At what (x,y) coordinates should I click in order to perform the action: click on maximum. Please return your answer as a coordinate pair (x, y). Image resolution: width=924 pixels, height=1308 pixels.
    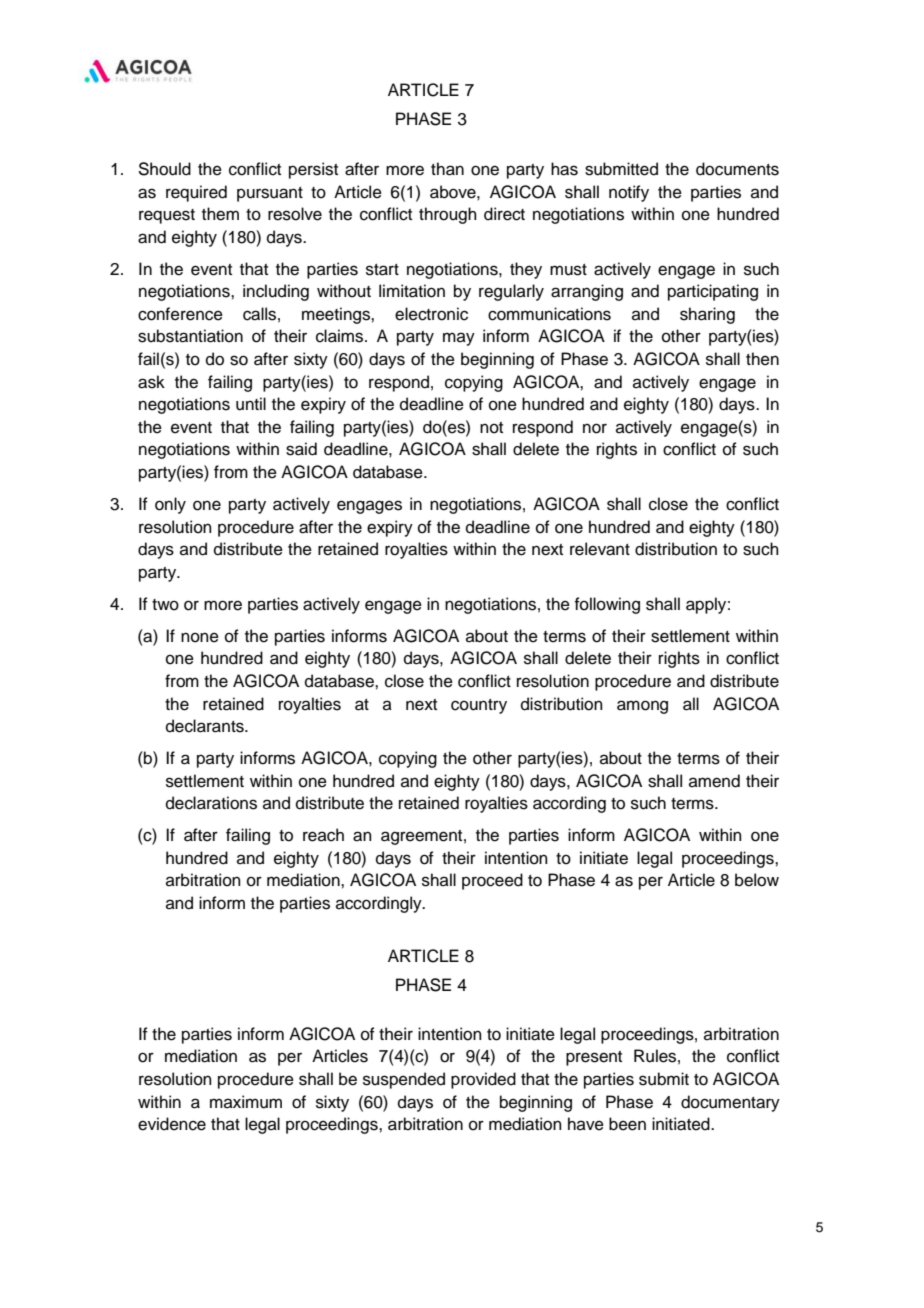
    Looking at the image, I should click on (246, 1102).
